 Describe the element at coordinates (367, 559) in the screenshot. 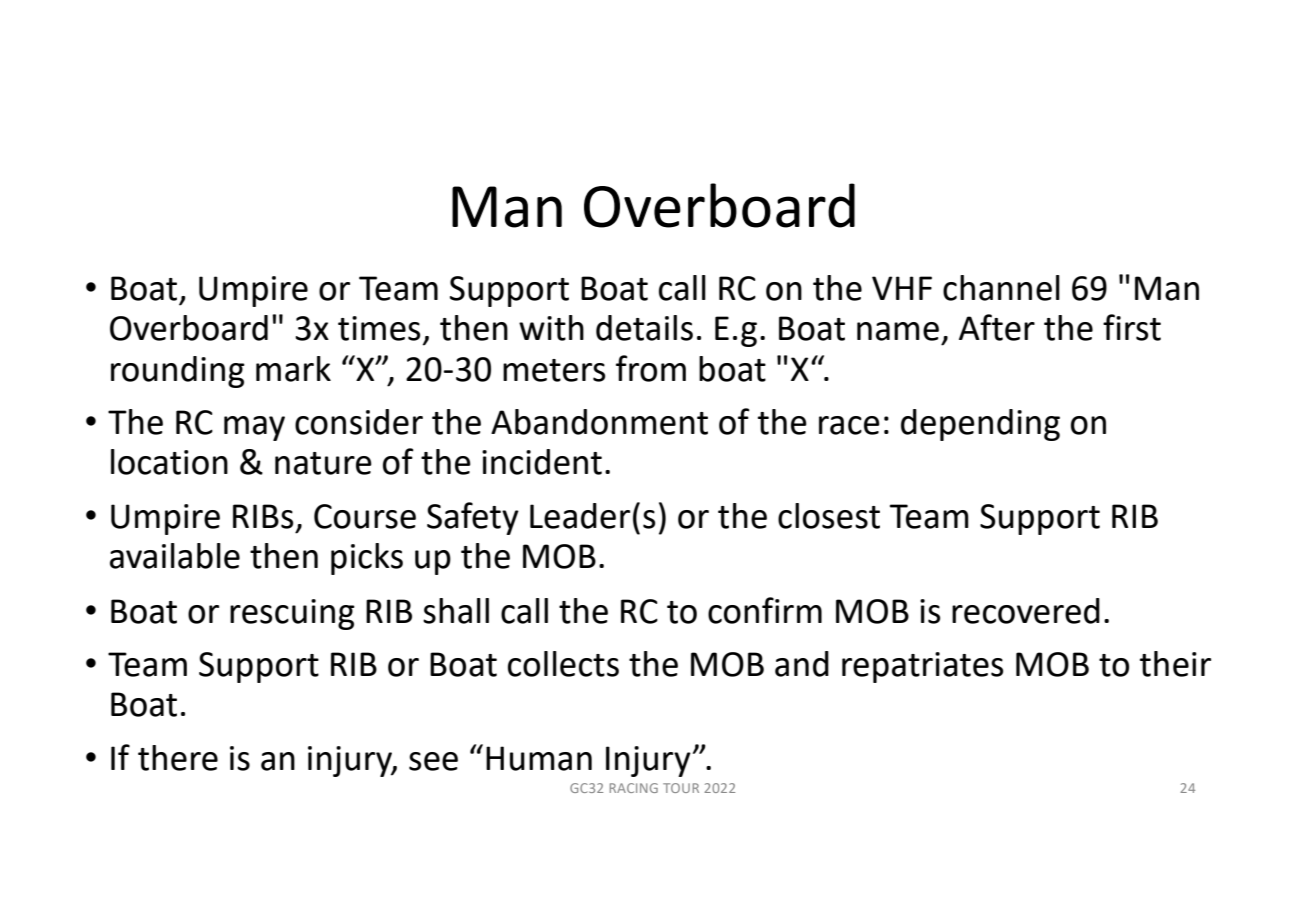

I see `picks` at that location.
